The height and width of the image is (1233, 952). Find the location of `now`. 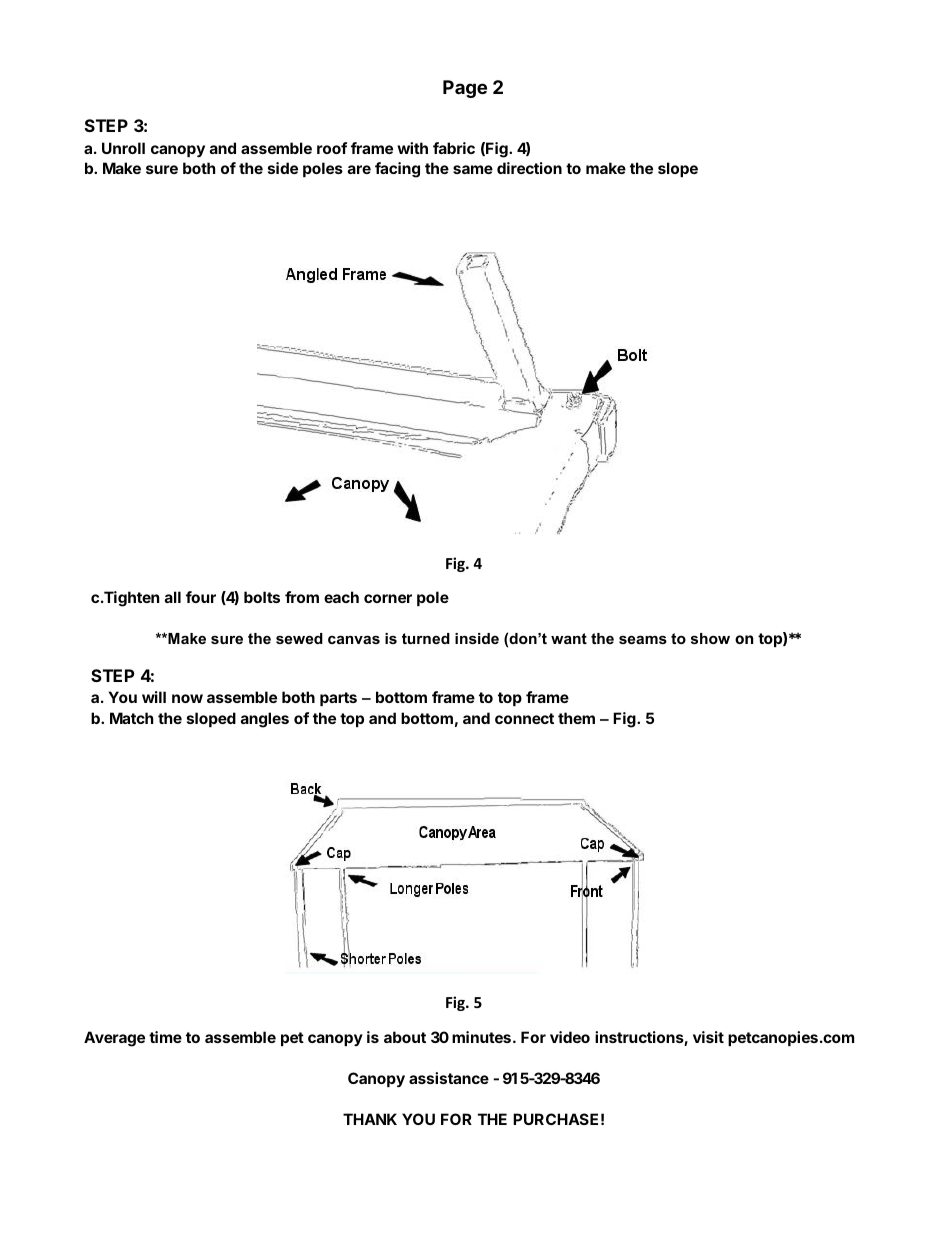

now is located at coordinates (187, 698).
